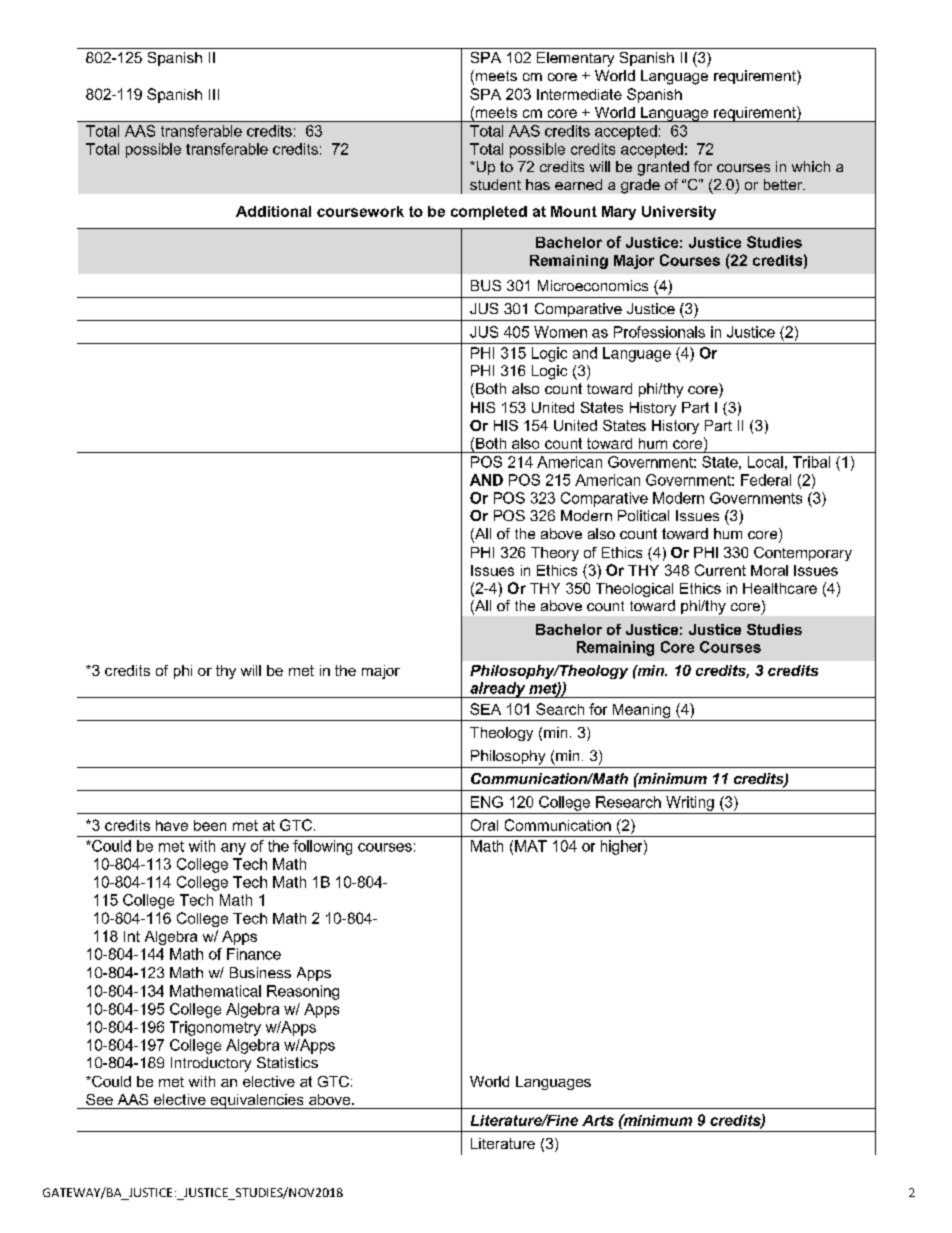  I want to click on granted, so click(663, 168).
